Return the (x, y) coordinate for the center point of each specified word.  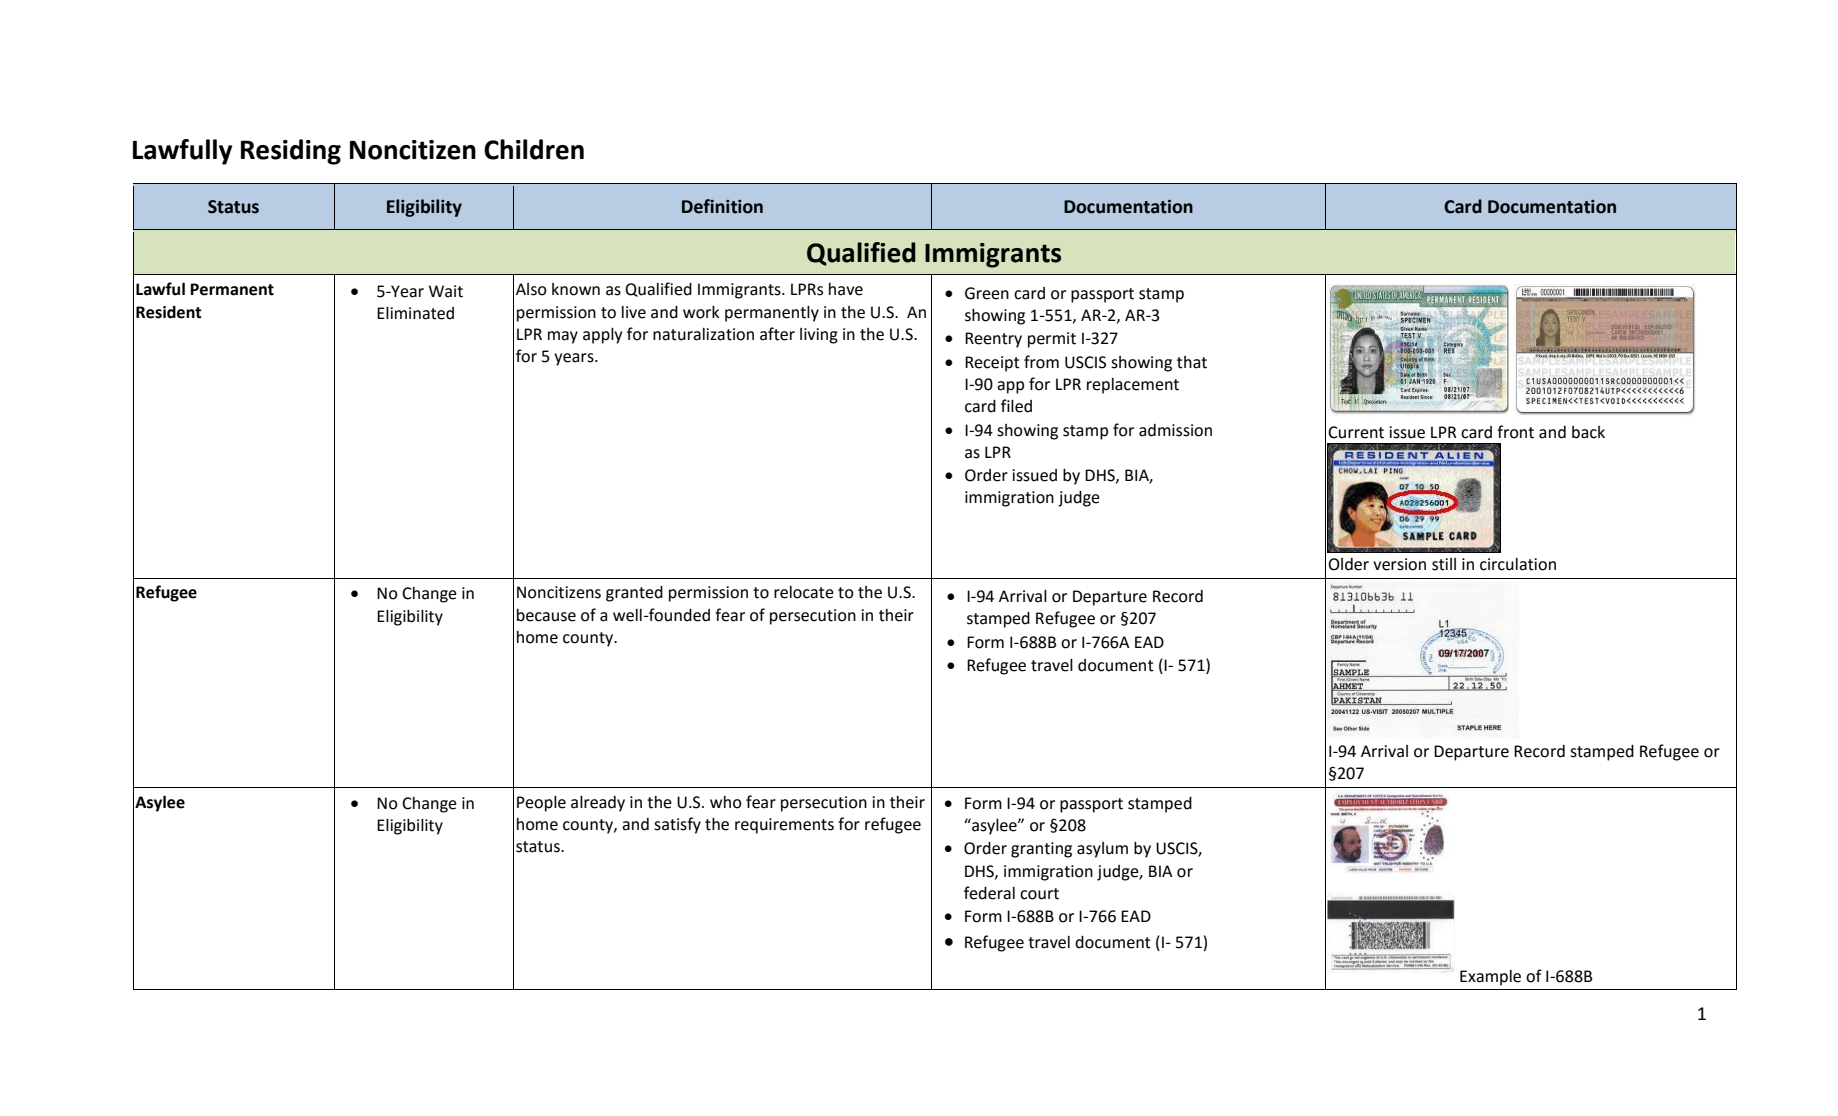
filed (1016, 406)
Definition (722, 206)
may (563, 337)
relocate (804, 592)
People (541, 804)
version (1399, 564)
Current (1356, 432)
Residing (291, 152)
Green (987, 293)
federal (989, 893)
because (546, 615)
